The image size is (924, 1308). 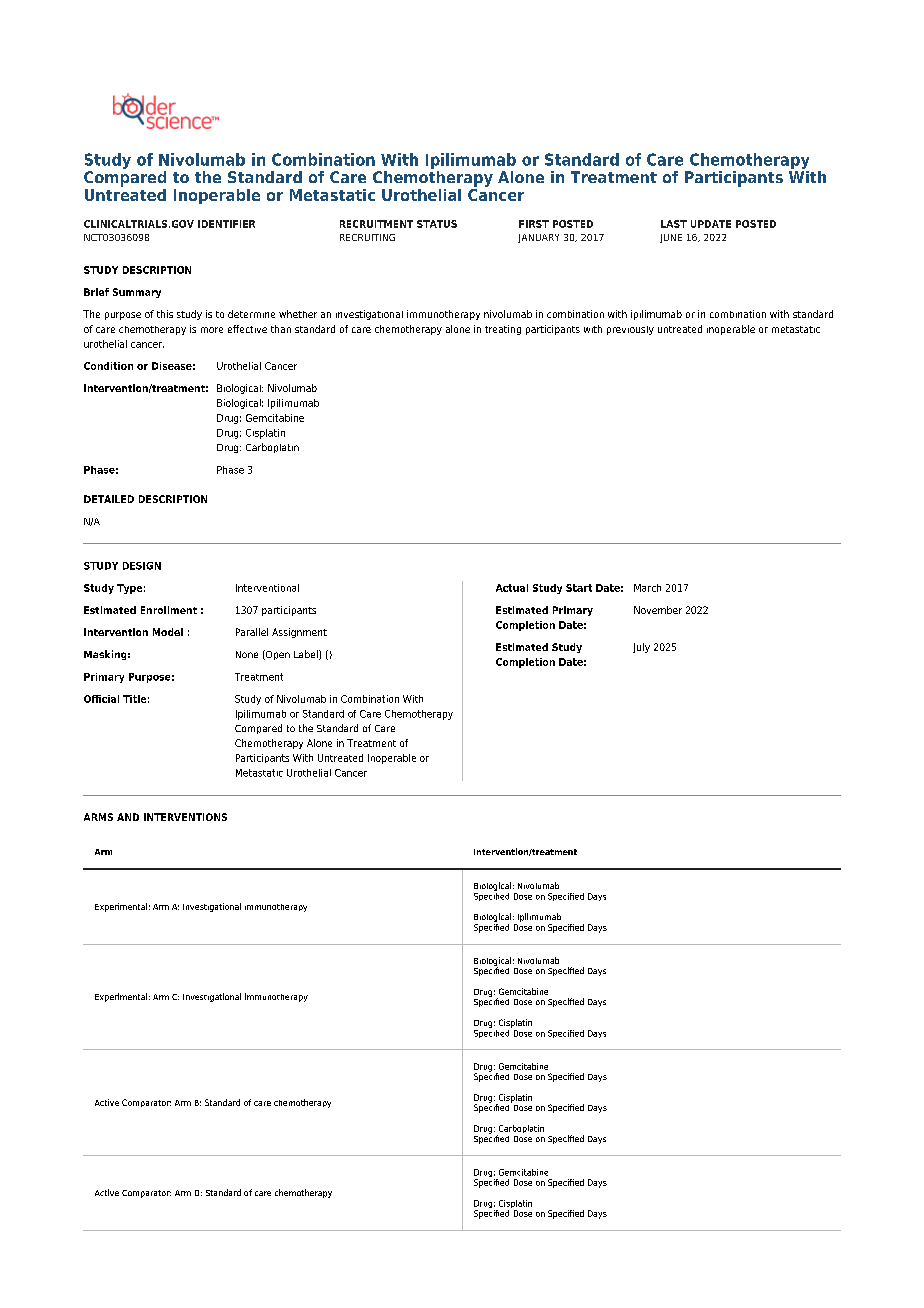 What do you see at coordinates (512, 588) in the screenshot?
I see `Actual` at bounding box center [512, 588].
